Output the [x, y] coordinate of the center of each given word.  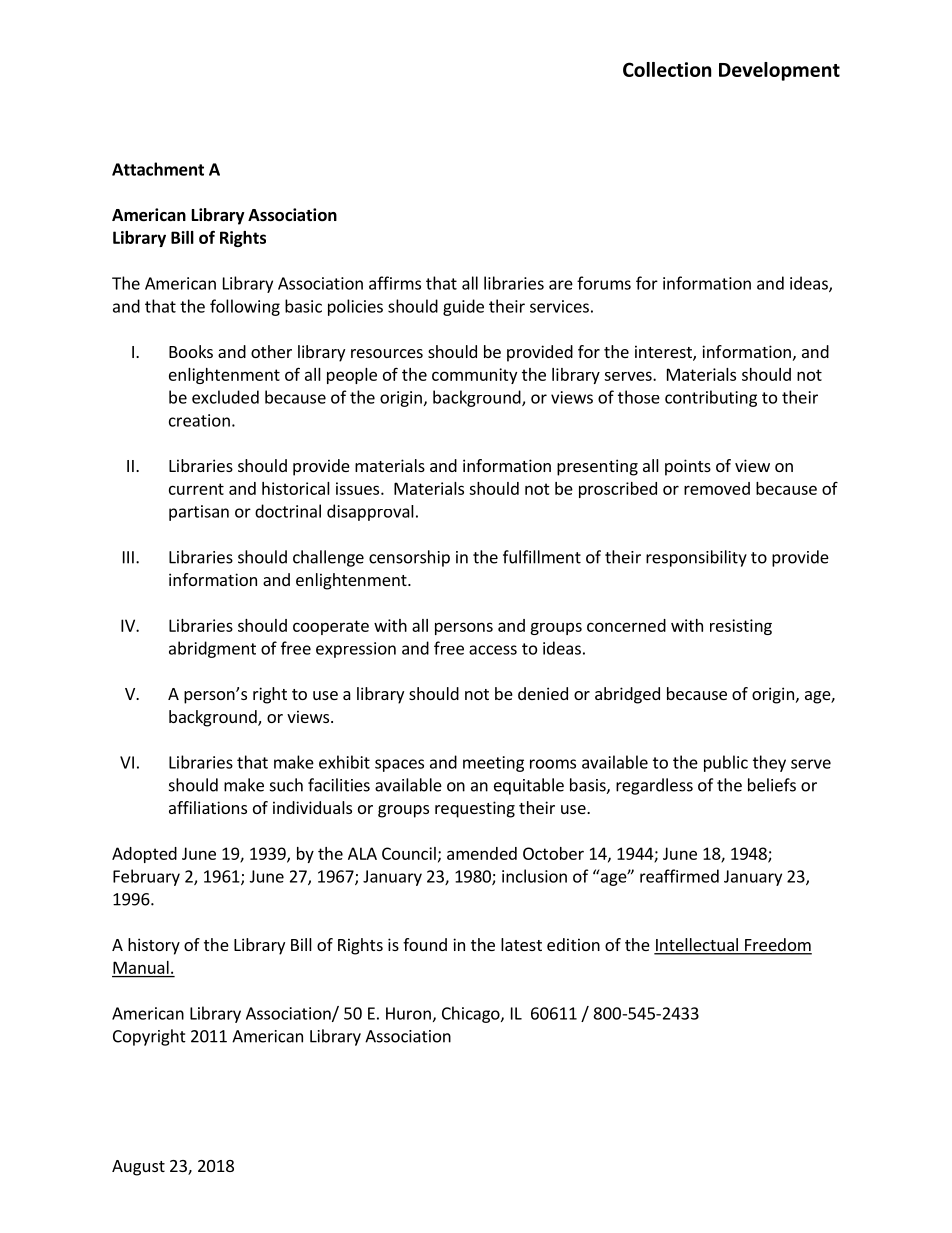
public [726, 763]
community [474, 376]
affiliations [208, 807]
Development [779, 71]
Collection [667, 69]
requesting [475, 809]
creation [199, 420]
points [688, 467]
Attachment [158, 169]
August [138, 1168]
